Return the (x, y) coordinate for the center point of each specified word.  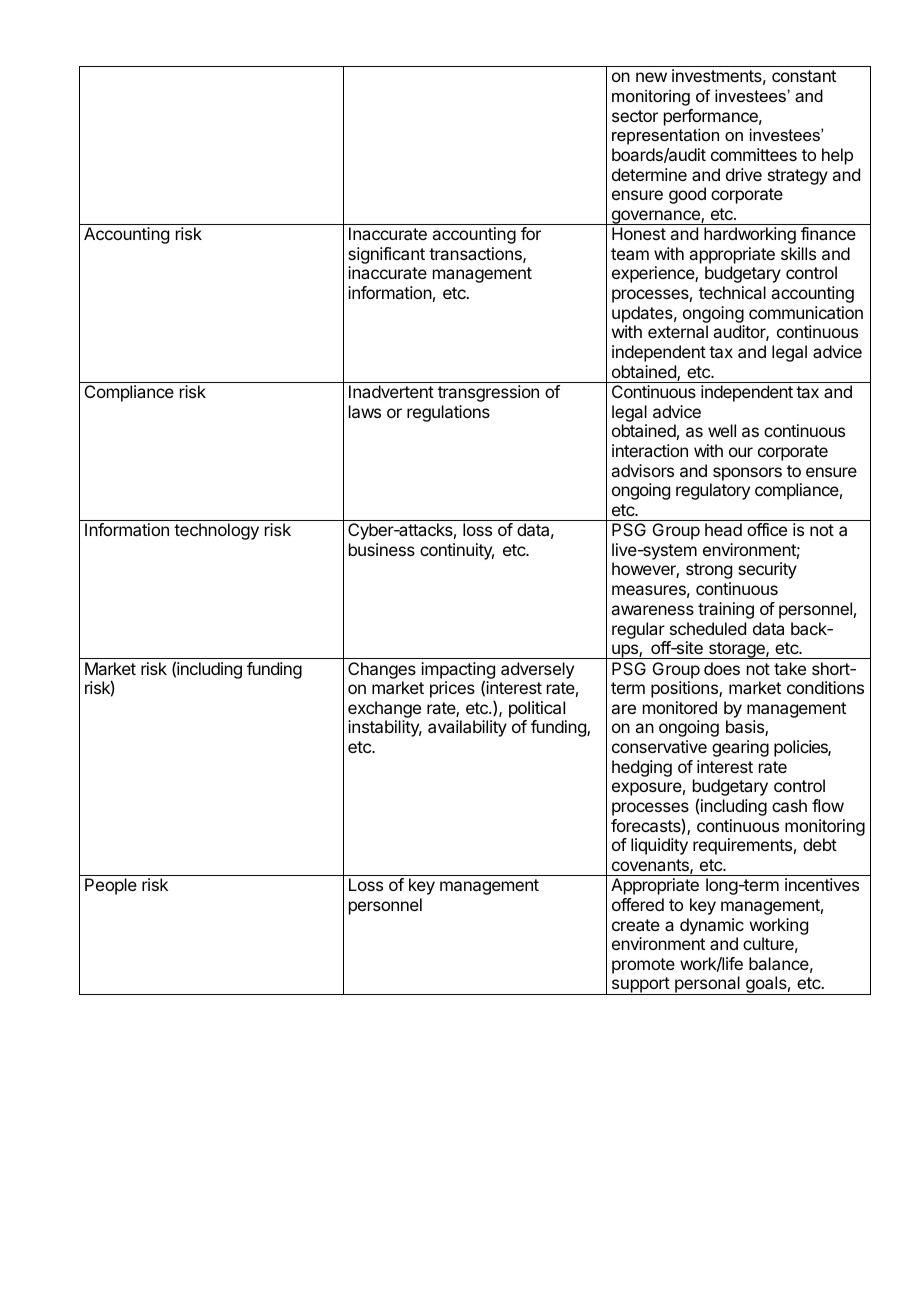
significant (386, 257)
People (111, 886)
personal (707, 985)
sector (635, 116)
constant (804, 76)
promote (643, 966)
